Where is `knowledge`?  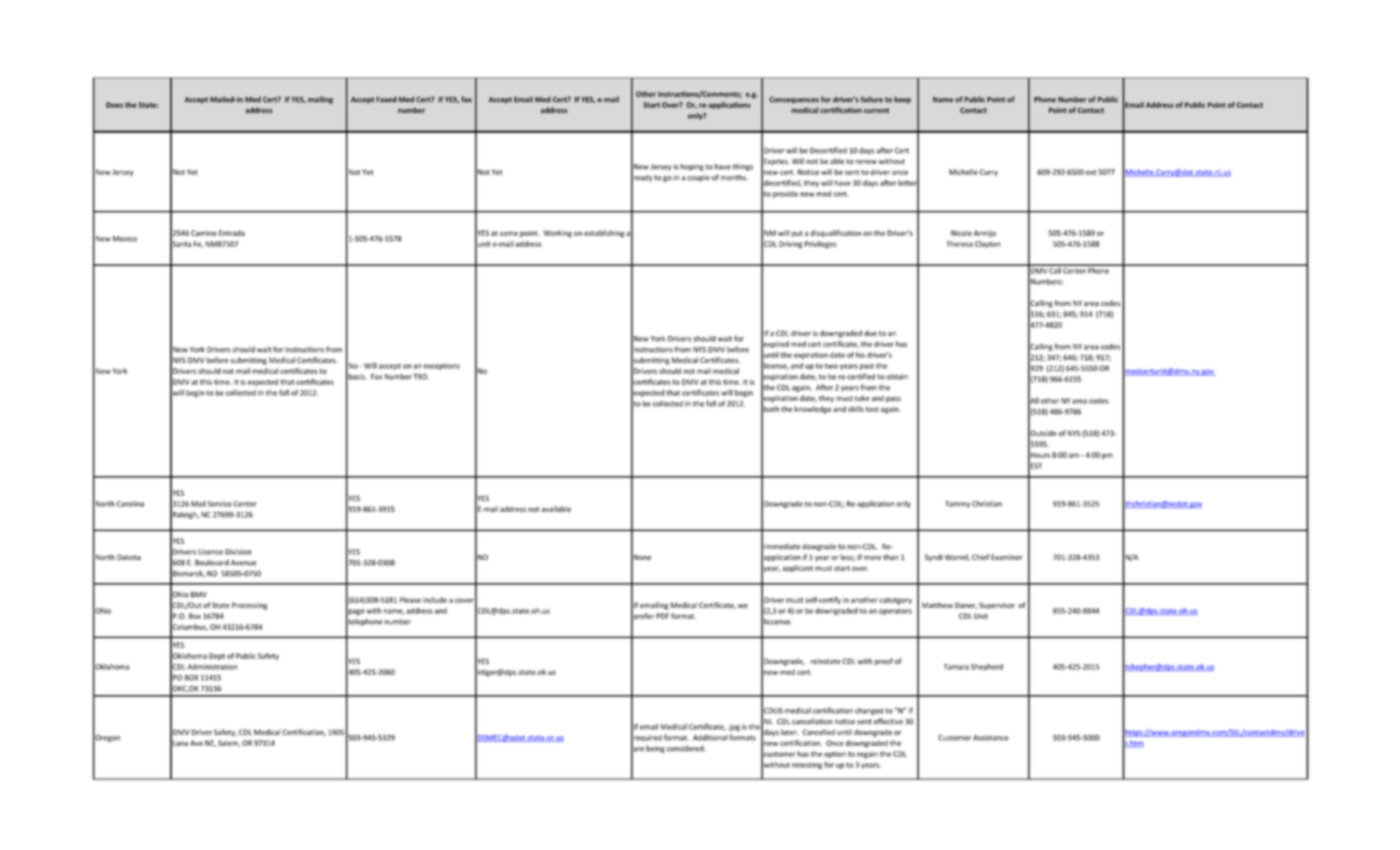 knowledge is located at coordinates (813, 410).
